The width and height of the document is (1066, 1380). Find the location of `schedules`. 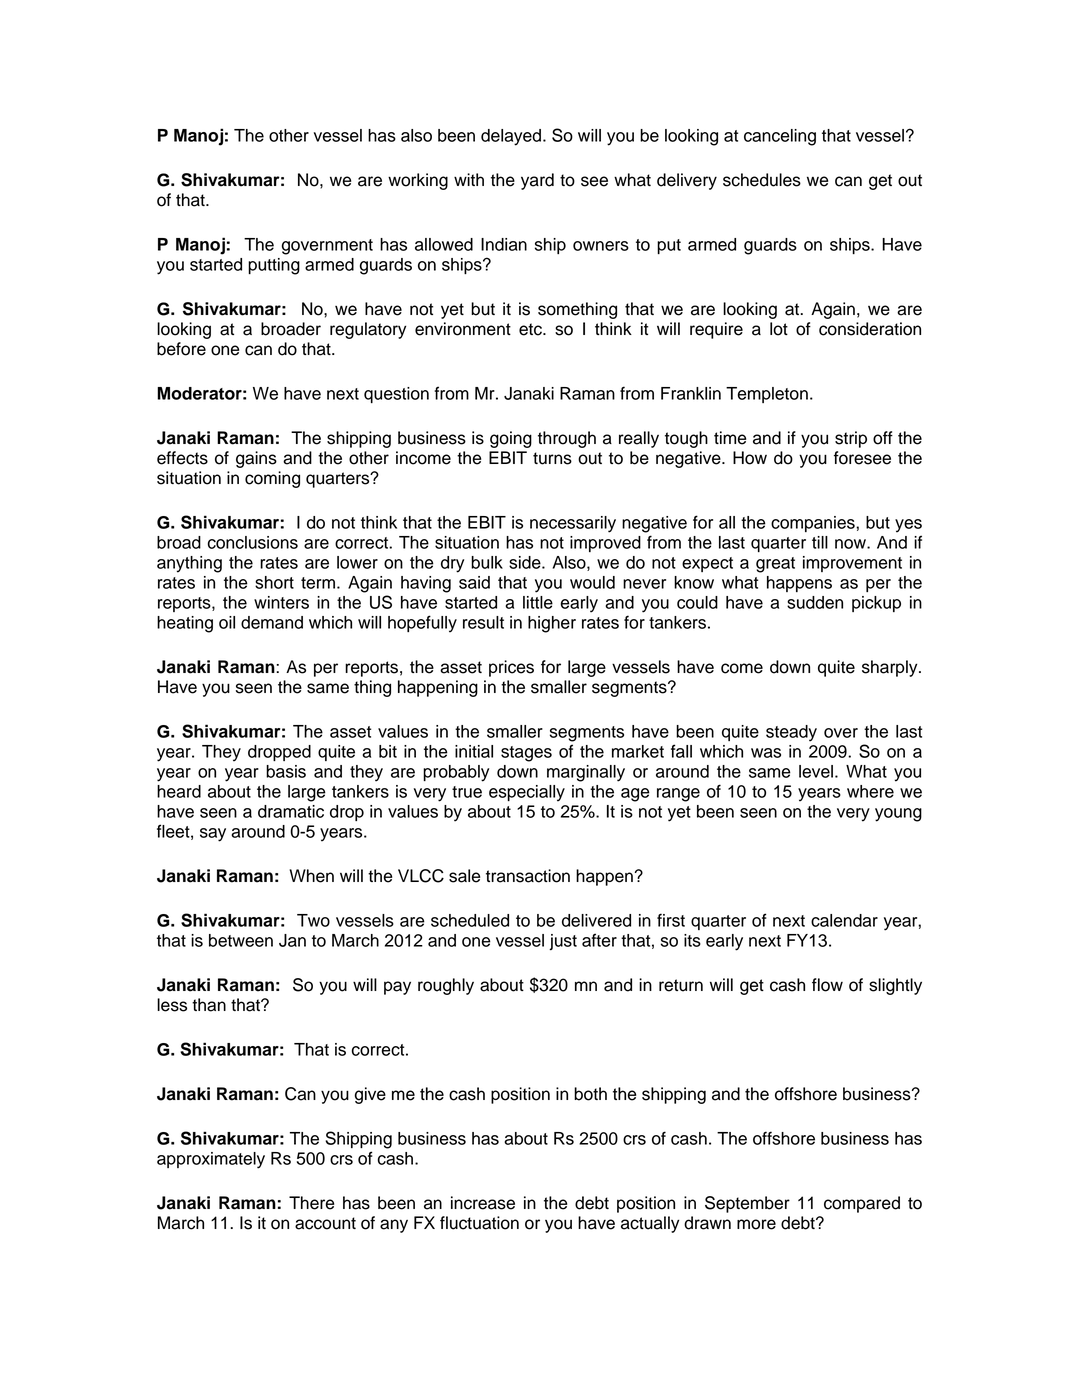

schedules is located at coordinates (762, 180).
